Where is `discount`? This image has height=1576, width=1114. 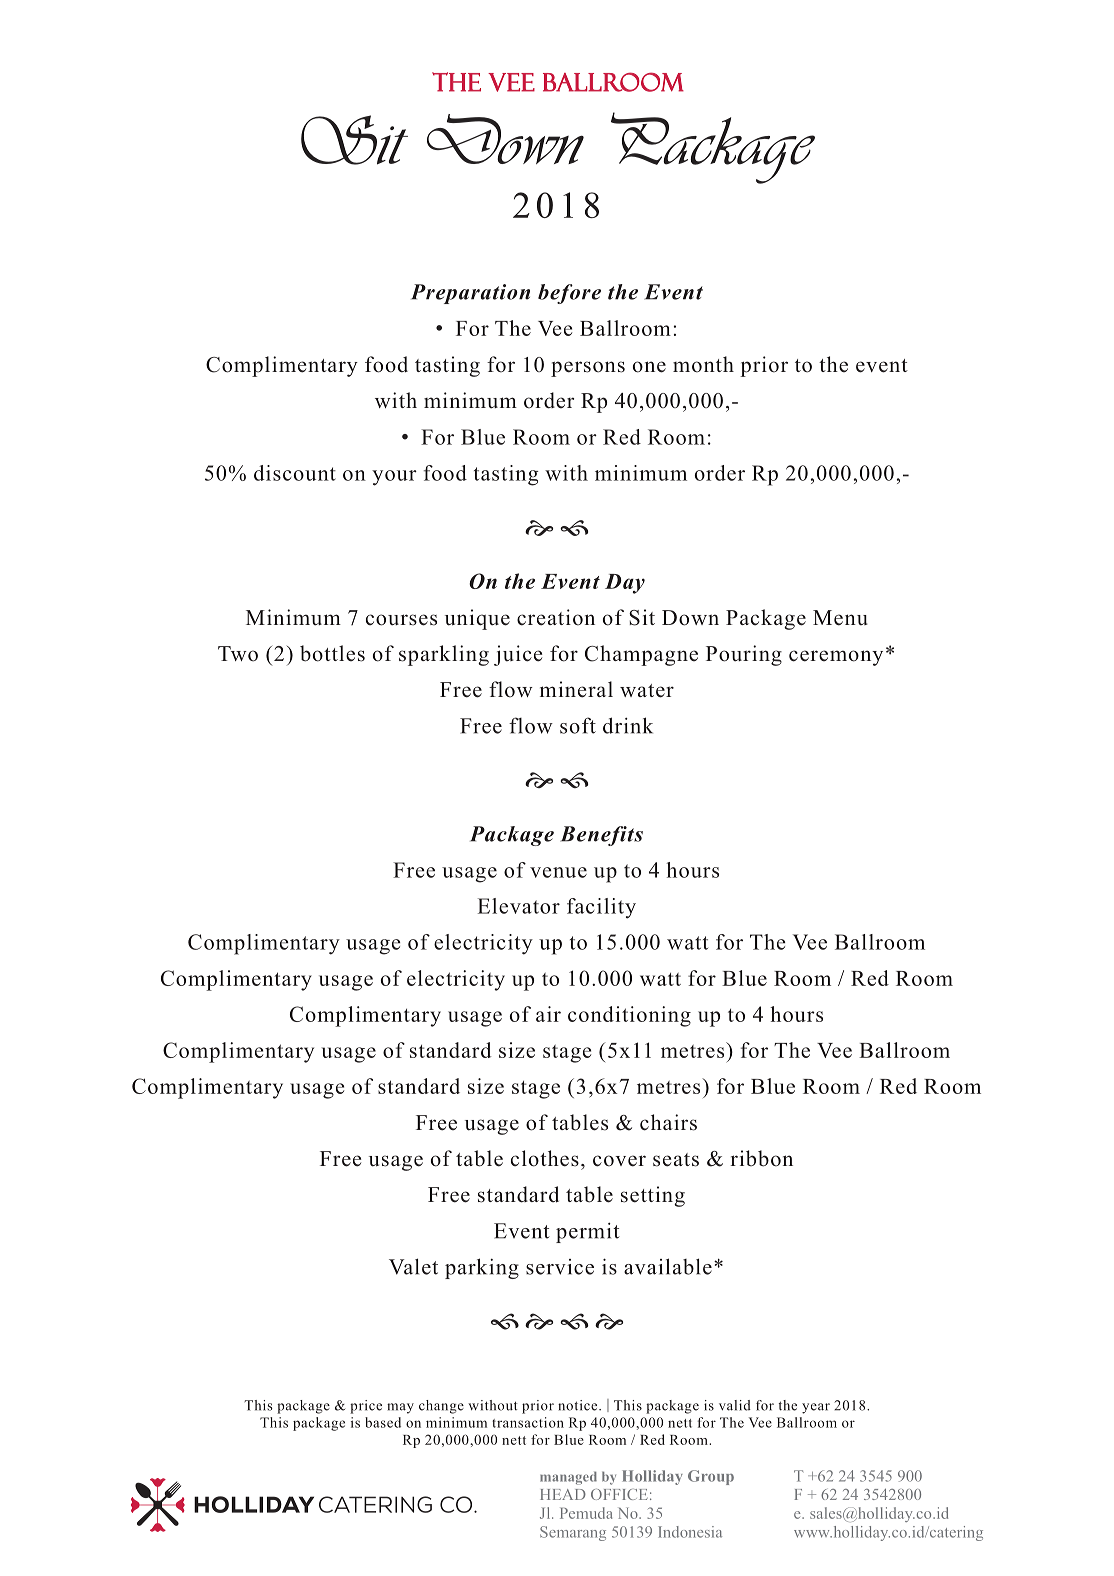 discount is located at coordinates (295, 473).
